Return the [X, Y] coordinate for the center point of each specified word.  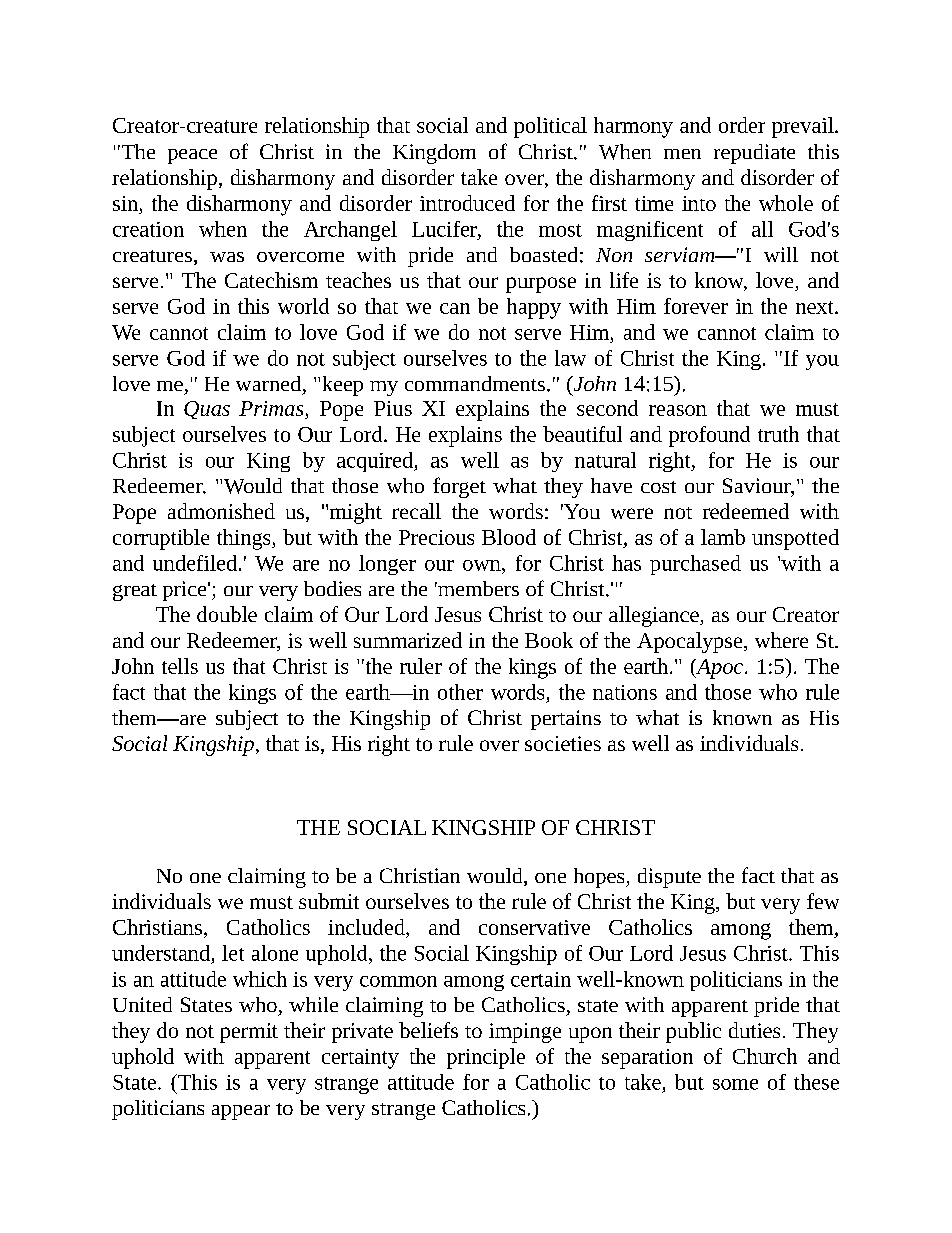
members [477, 588]
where [781, 640]
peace [192, 156]
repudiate [754, 154]
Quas [207, 410]
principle [486, 1058]
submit [329, 901]
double [227, 614]
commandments [475, 383]
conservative [534, 927]
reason [678, 410]
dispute [669, 878]
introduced [467, 203]
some [735, 1084]
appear [241, 1112]
